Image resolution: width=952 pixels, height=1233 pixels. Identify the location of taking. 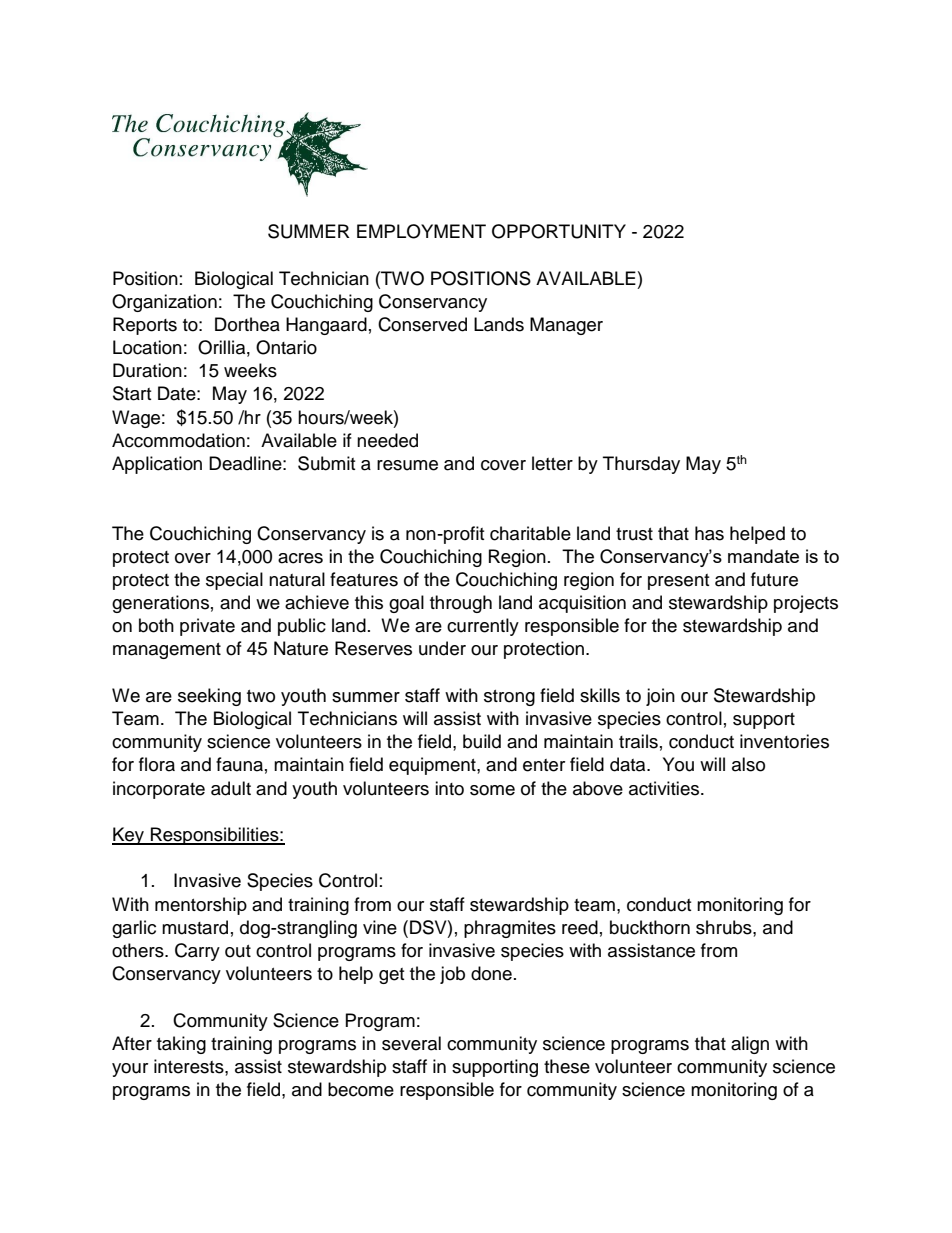
(181, 1045).
